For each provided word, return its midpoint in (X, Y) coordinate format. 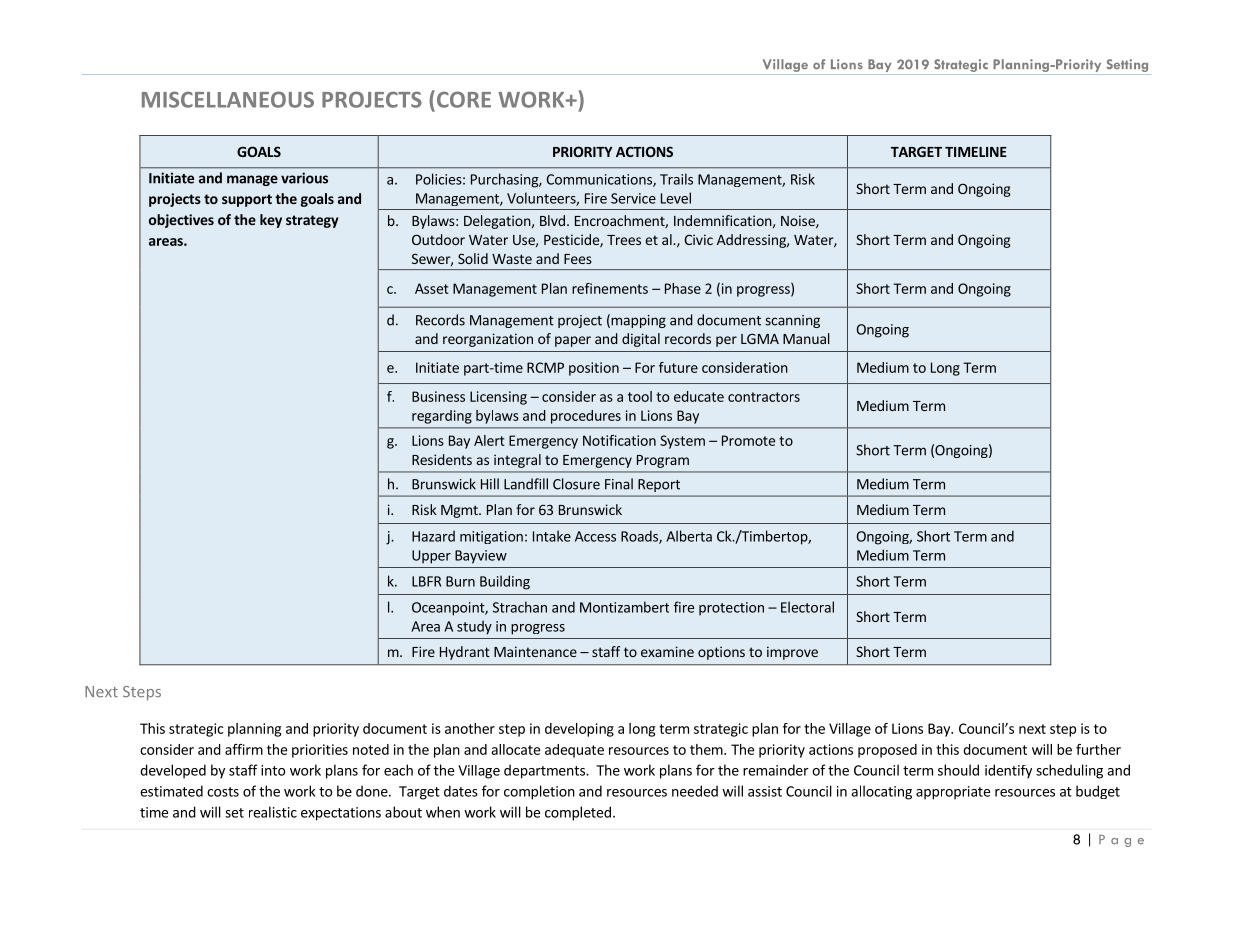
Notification (619, 440)
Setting (1127, 65)
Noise (799, 221)
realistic (273, 812)
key (271, 221)
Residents (442, 459)
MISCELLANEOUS (228, 99)
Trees (624, 240)
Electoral (807, 607)
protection (731, 609)
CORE (462, 99)
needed (695, 791)
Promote (748, 440)
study (474, 627)
